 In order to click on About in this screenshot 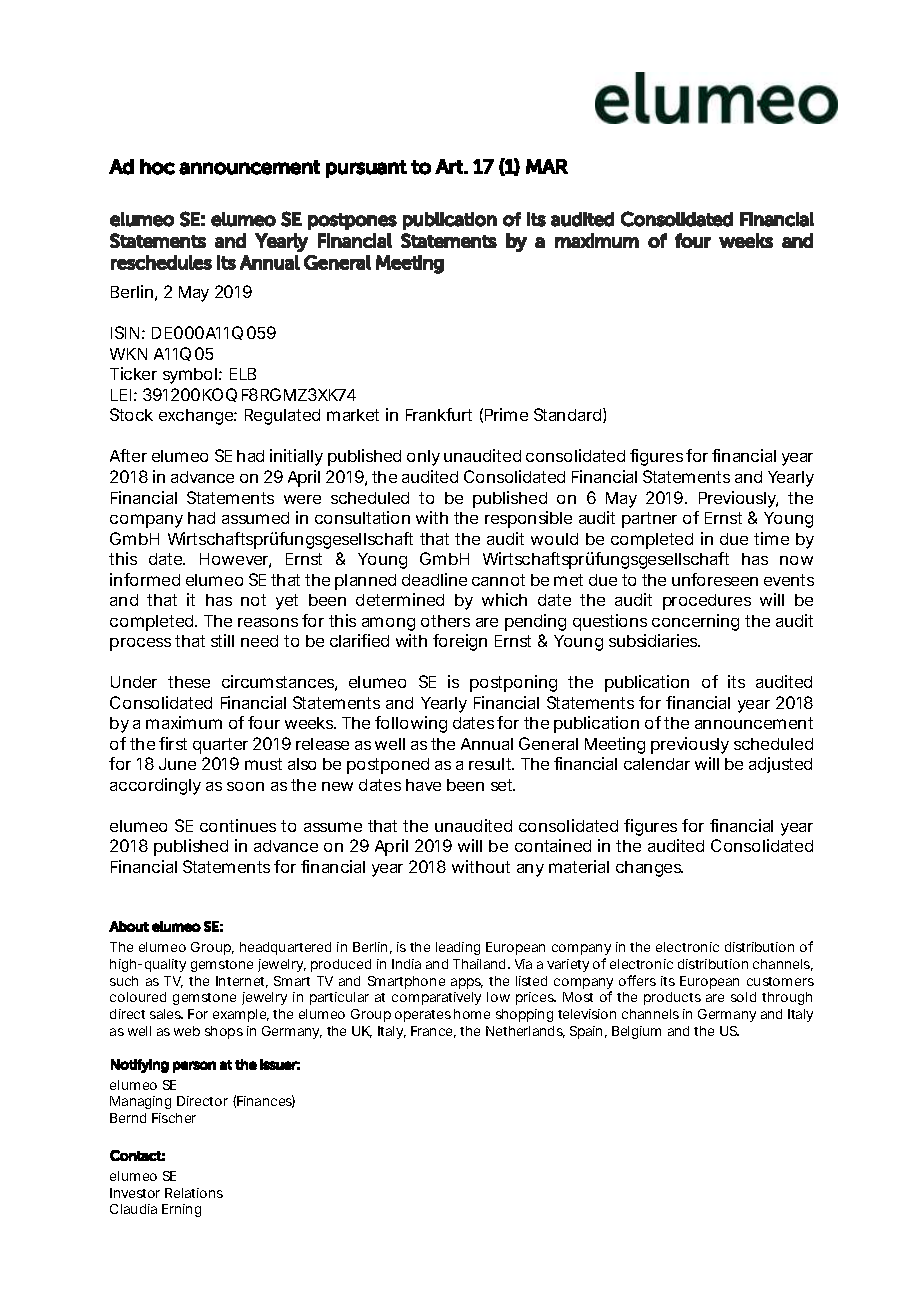, I will do `click(129, 926)`.
